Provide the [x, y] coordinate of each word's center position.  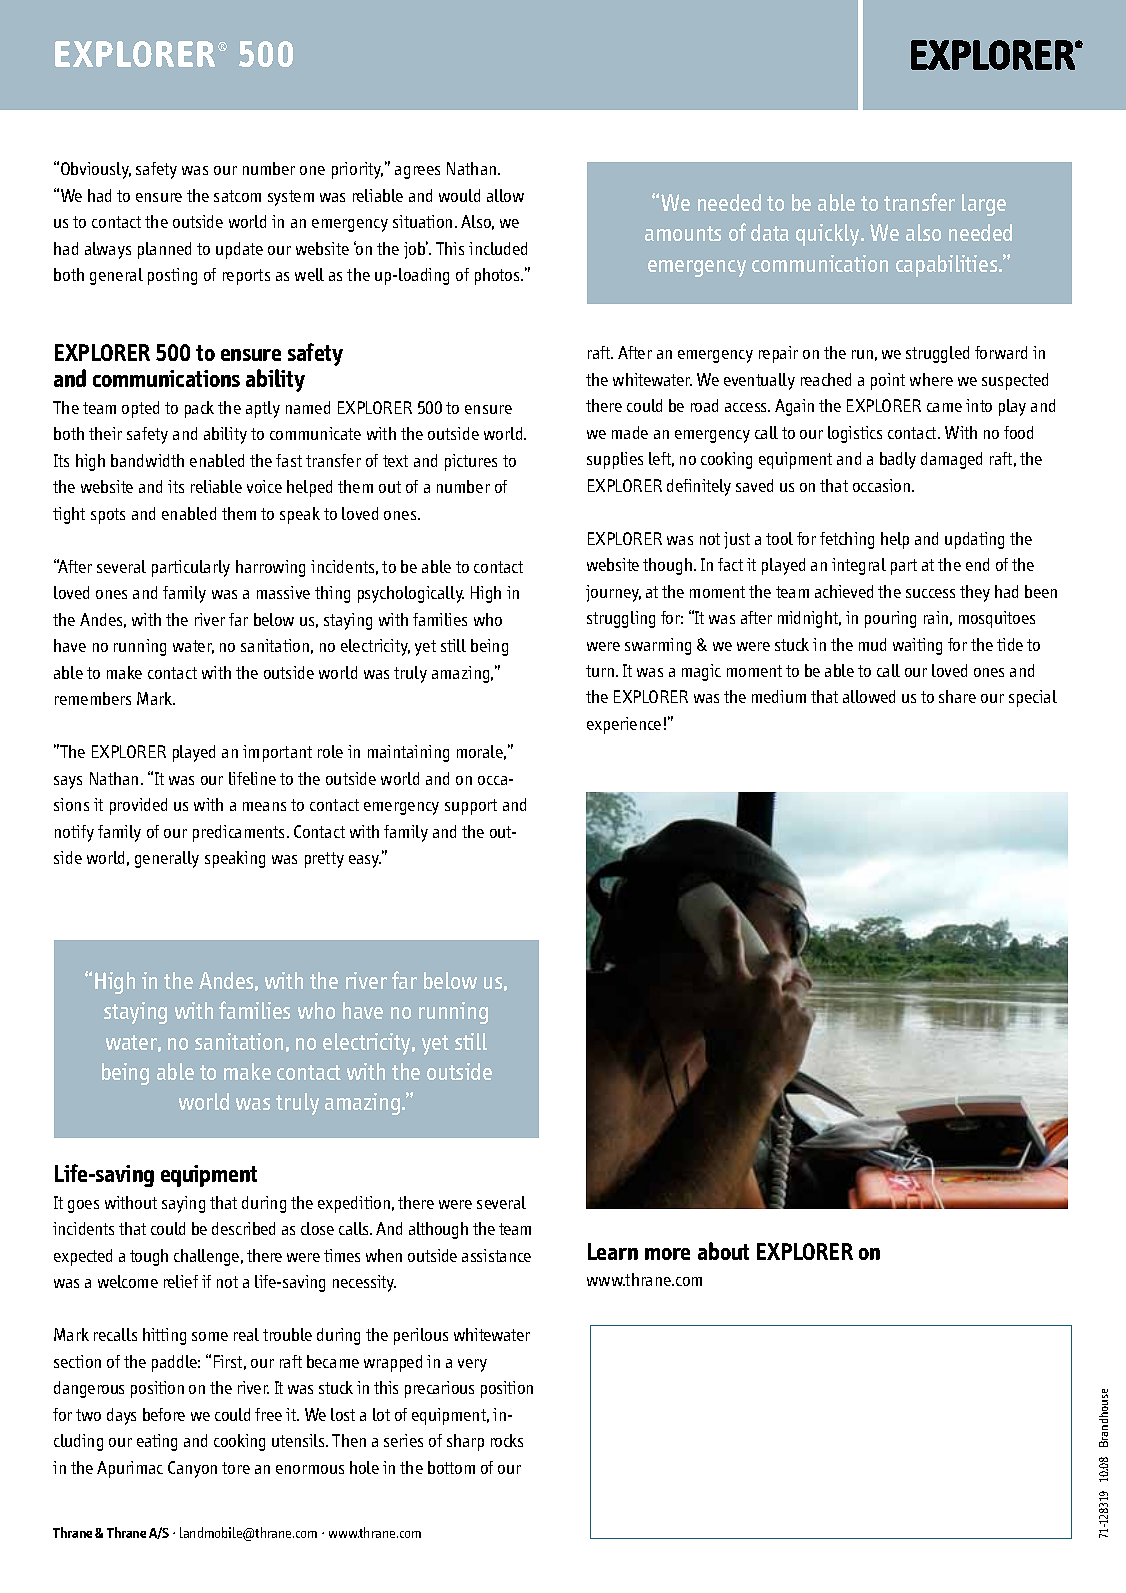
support [471, 807]
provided [138, 806]
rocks [507, 1440]
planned [164, 250]
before [164, 1414]
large [984, 205]
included [498, 248]
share [957, 696]
